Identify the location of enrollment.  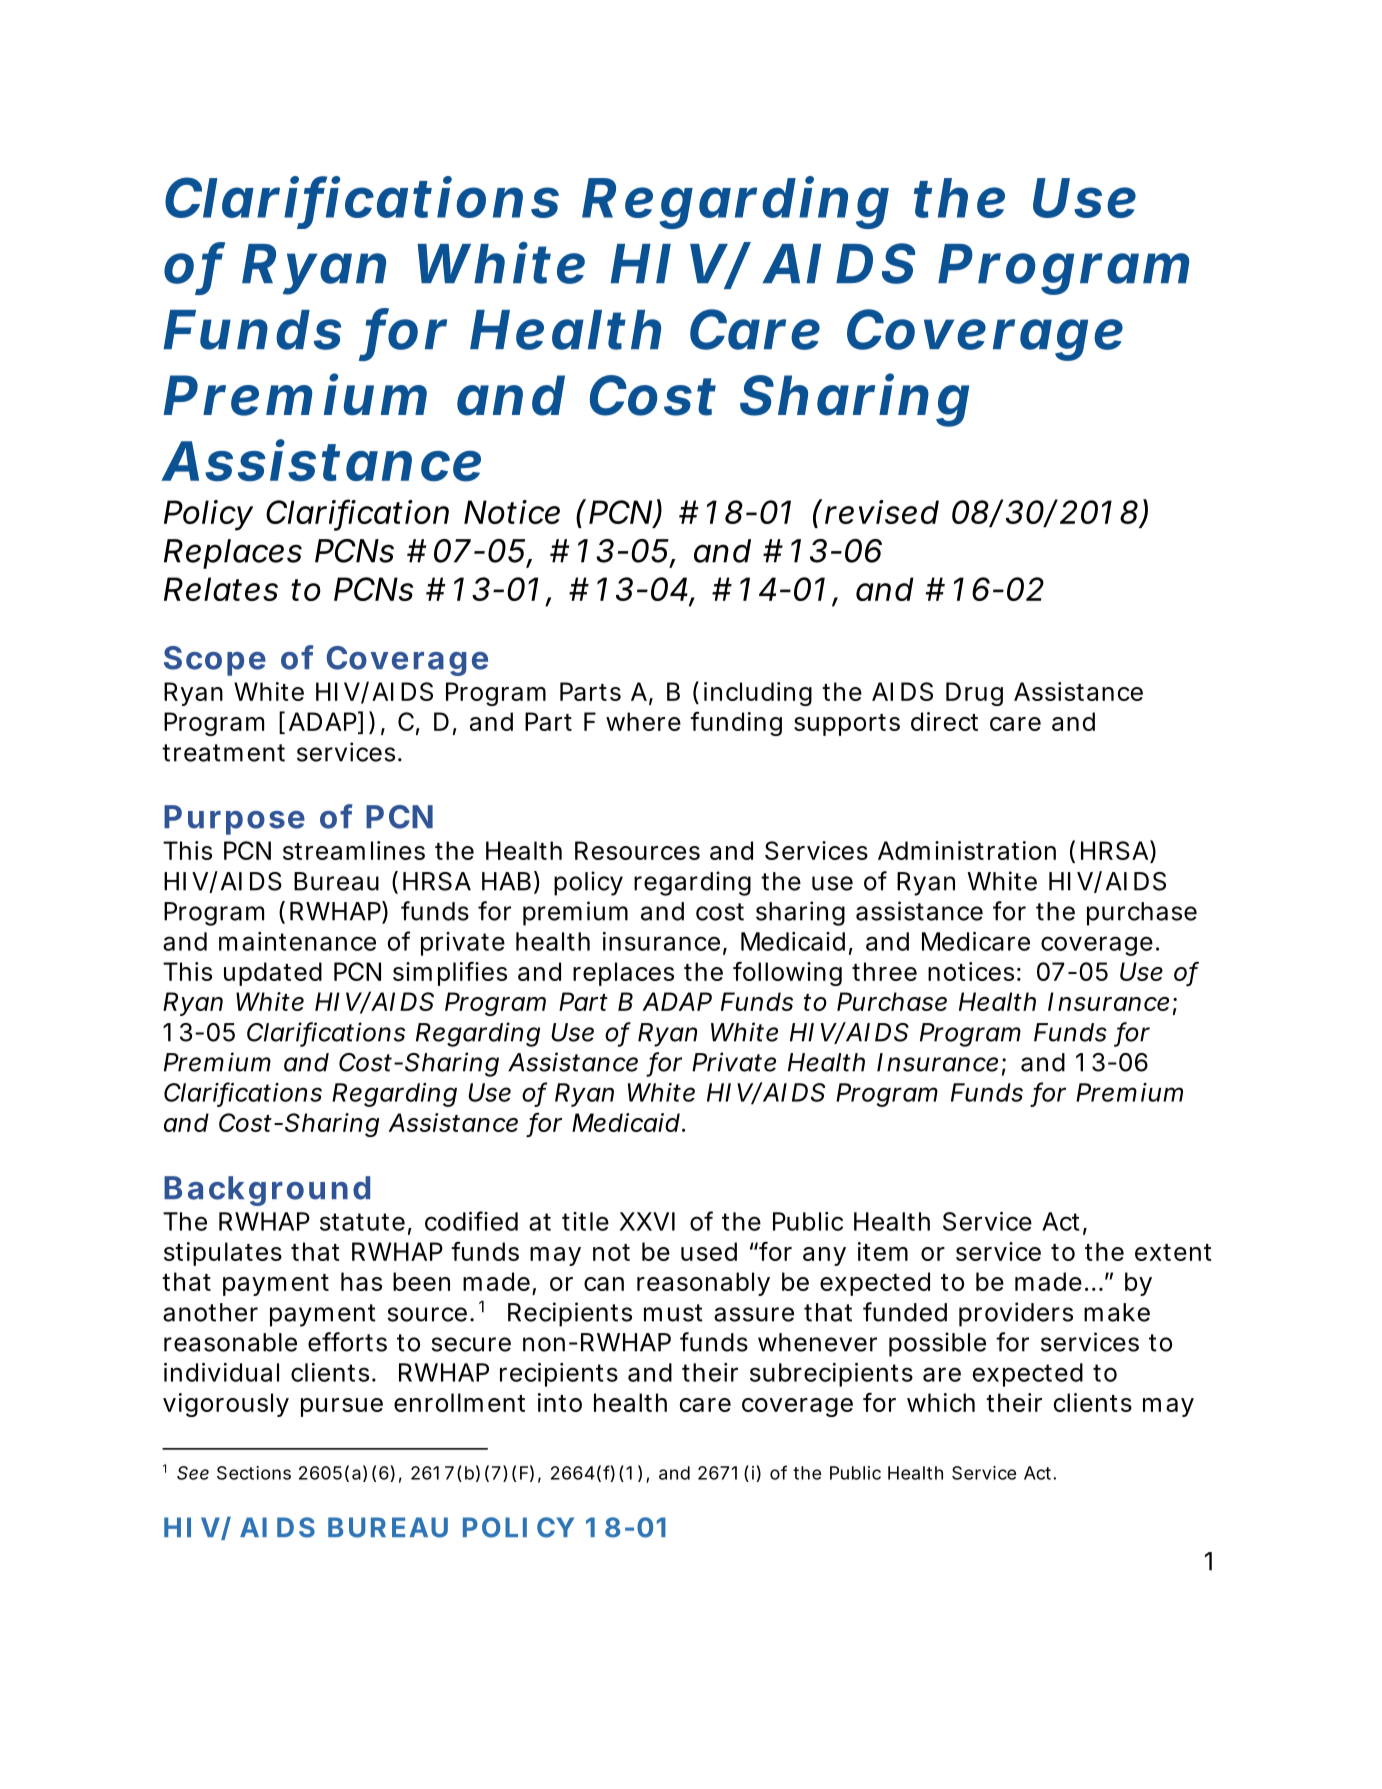
(459, 1402).
